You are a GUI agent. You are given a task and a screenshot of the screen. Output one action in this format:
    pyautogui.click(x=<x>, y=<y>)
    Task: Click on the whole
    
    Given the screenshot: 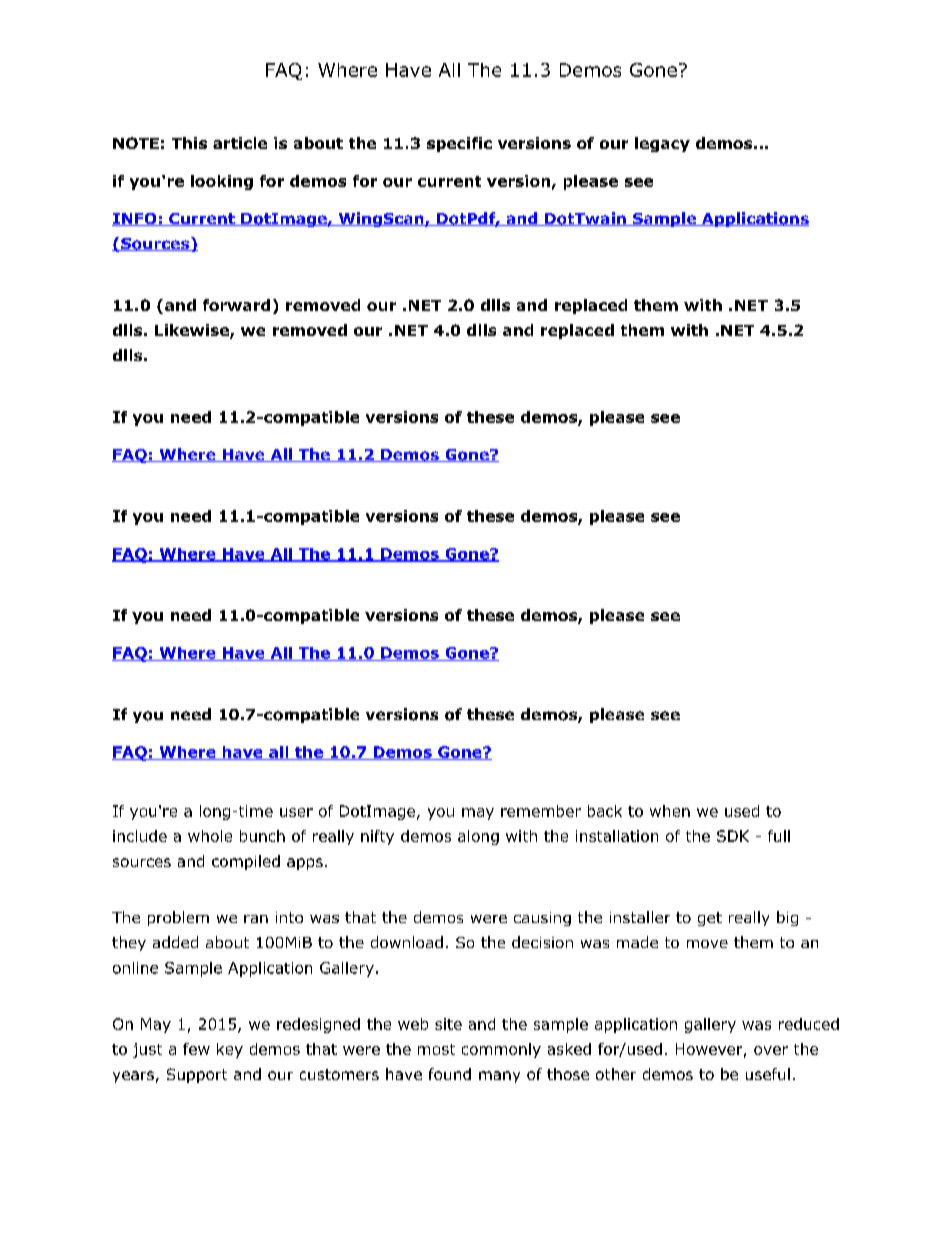 What is the action you would take?
    pyautogui.click(x=210, y=836)
